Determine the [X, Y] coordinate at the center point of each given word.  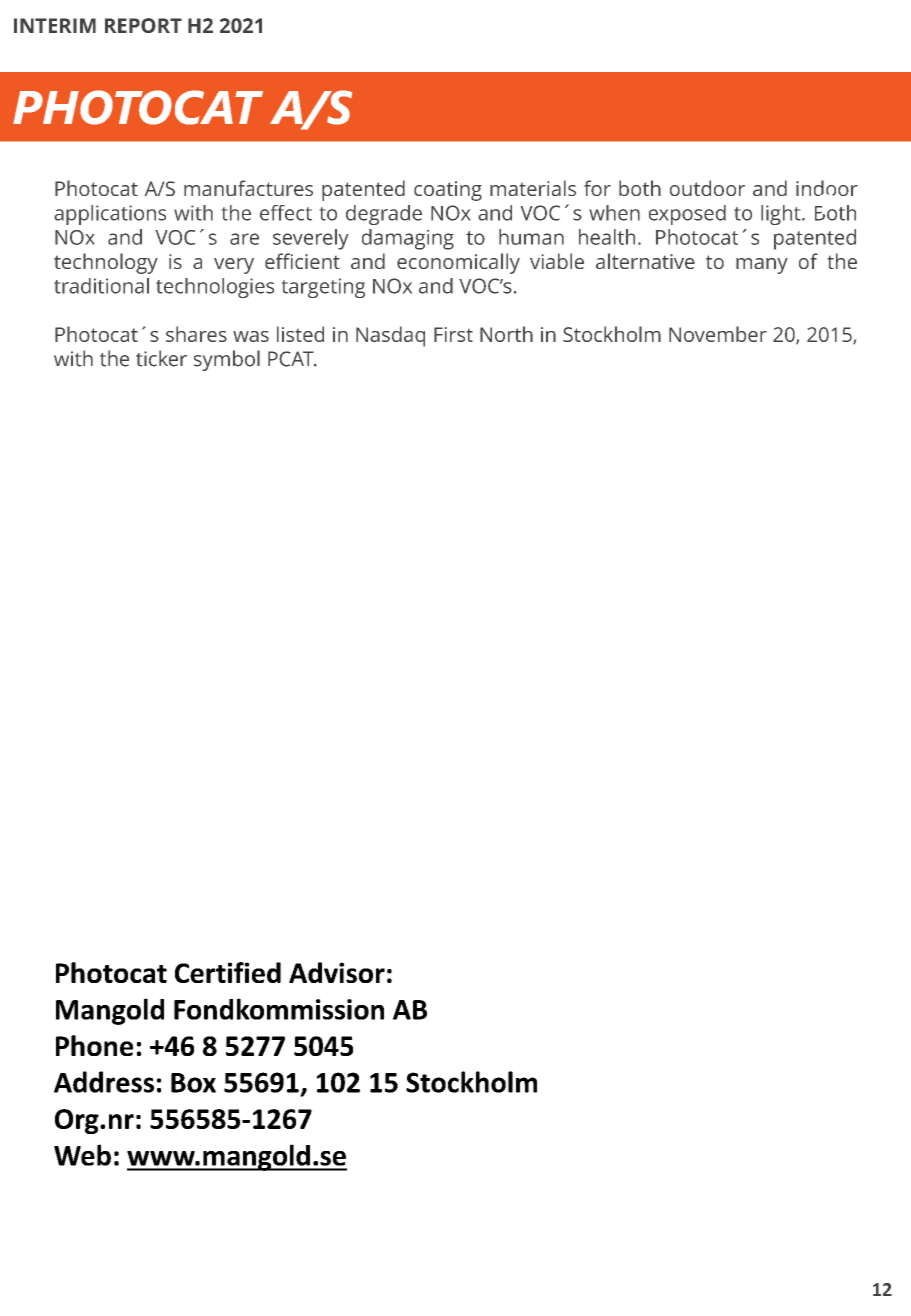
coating [448, 191]
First [453, 334]
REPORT [143, 25]
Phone [94, 1045]
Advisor [337, 972]
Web [82, 1155]
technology [106, 263]
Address [104, 1082]
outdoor [707, 188]
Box [193, 1083]
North [506, 334]
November [718, 334]
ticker [161, 358]
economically [458, 263]
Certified [228, 972]
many [762, 266]
